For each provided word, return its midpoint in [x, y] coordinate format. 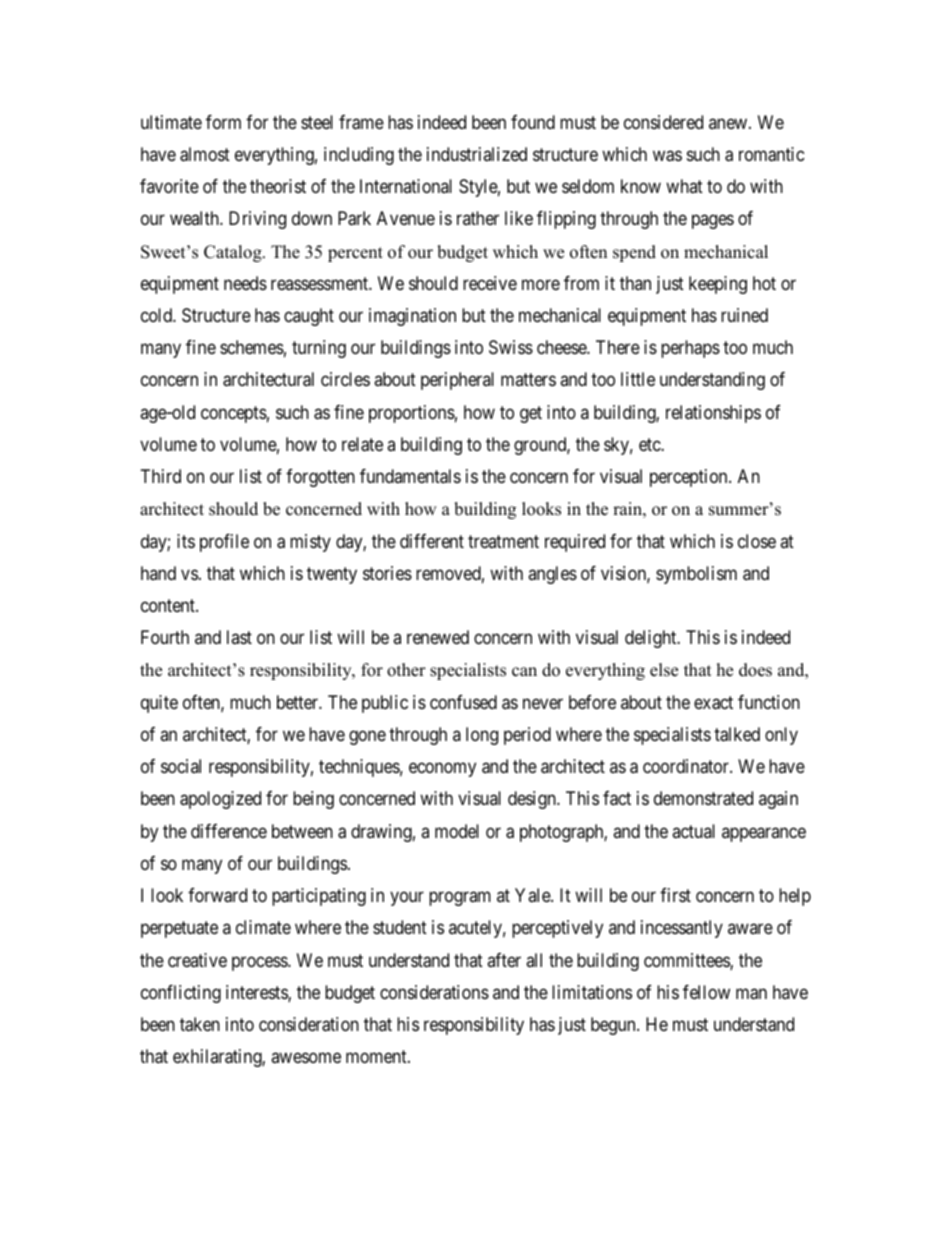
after [504, 960]
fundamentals [410, 476]
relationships [713, 414]
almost [205, 154]
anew [729, 123]
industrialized [477, 154]
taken [200, 1024]
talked [737, 734]
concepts [234, 414]
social [181, 766]
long [482, 736]
